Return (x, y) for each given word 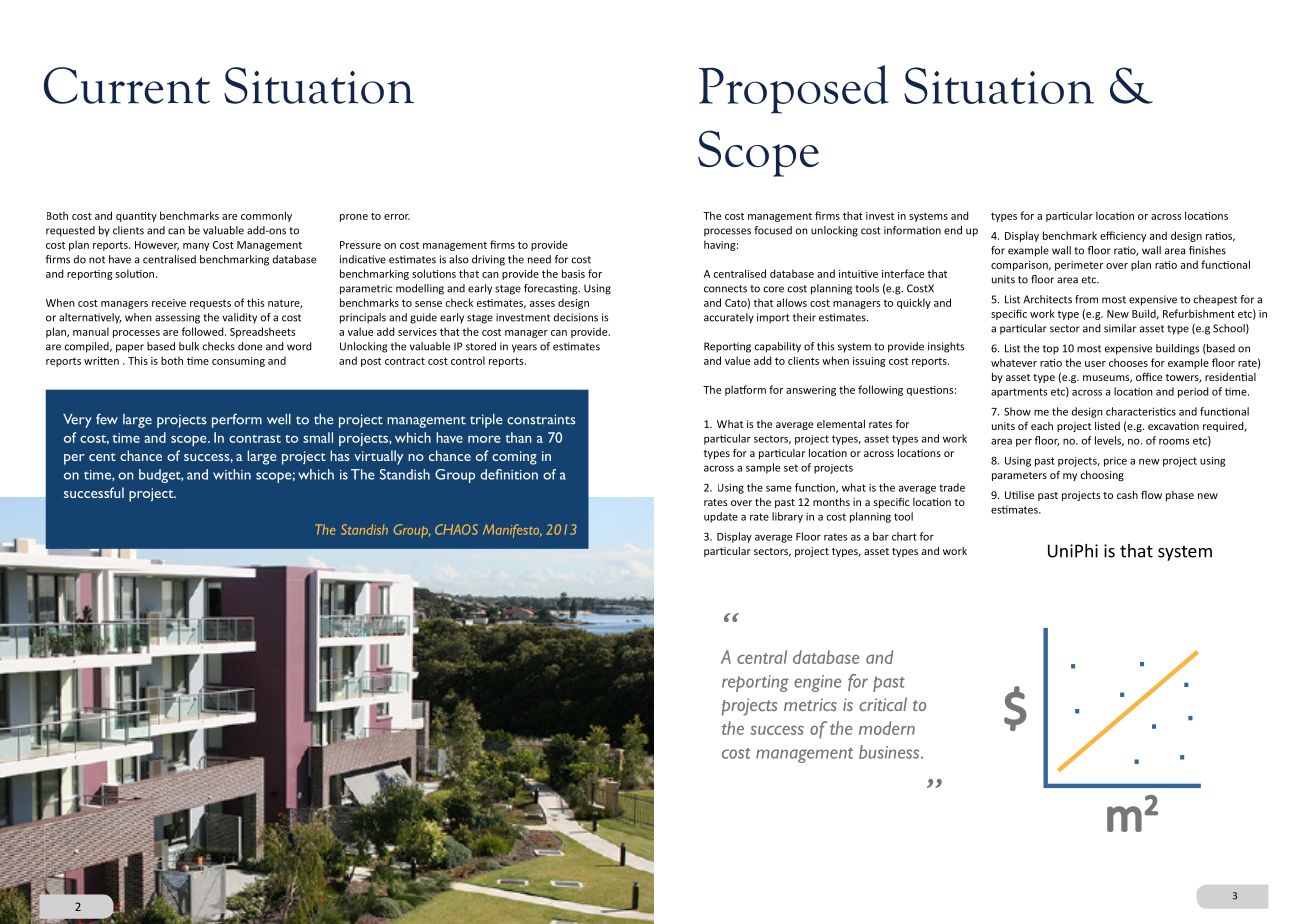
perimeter (1079, 266)
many (196, 247)
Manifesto (512, 531)
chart (904, 536)
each (1042, 426)
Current (127, 85)
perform (237, 420)
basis (573, 273)
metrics (810, 704)
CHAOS (456, 529)
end (953, 230)
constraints (541, 419)
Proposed (794, 89)
